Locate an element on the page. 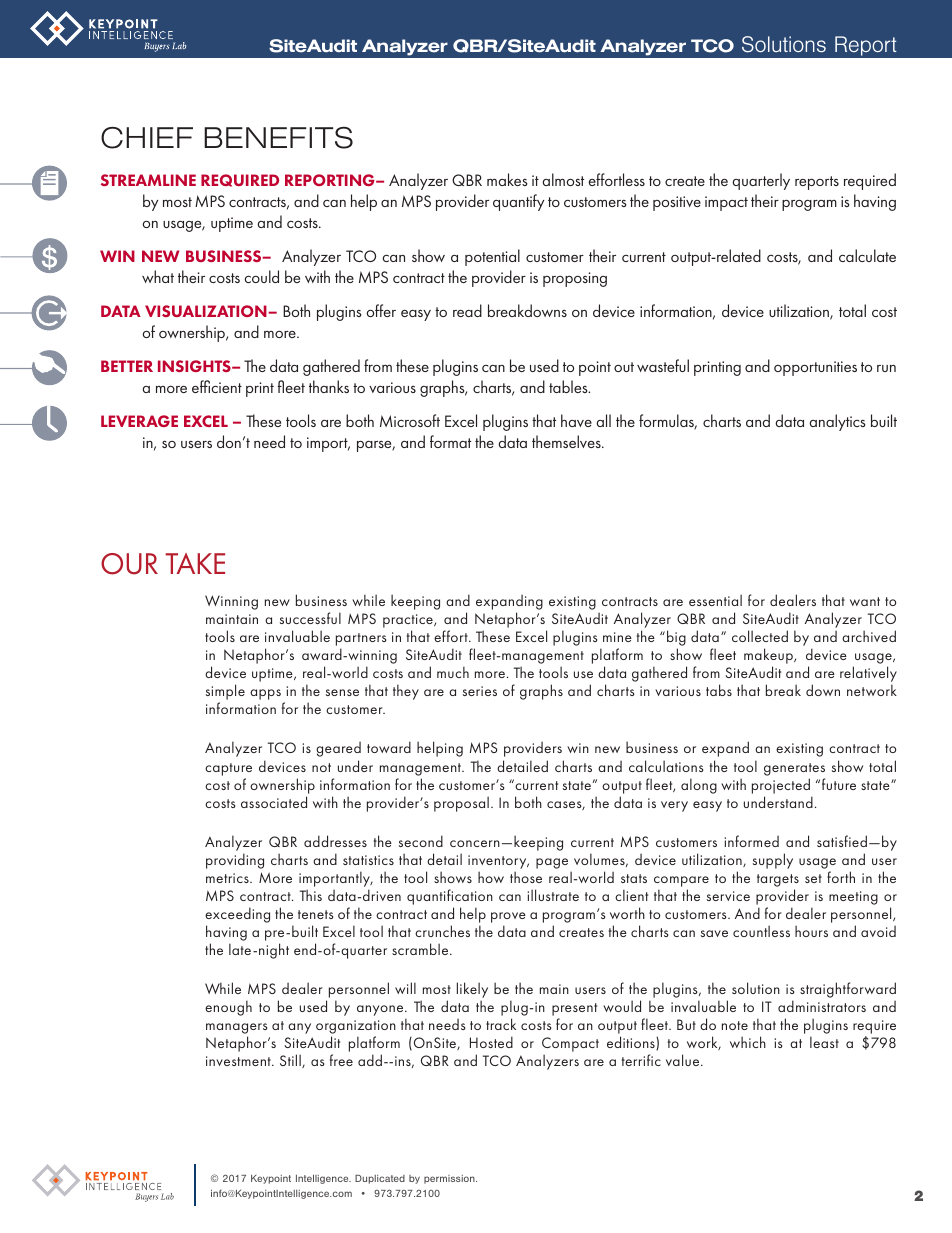 This image has width=952, height=1233. makes is located at coordinates (507, 179).
